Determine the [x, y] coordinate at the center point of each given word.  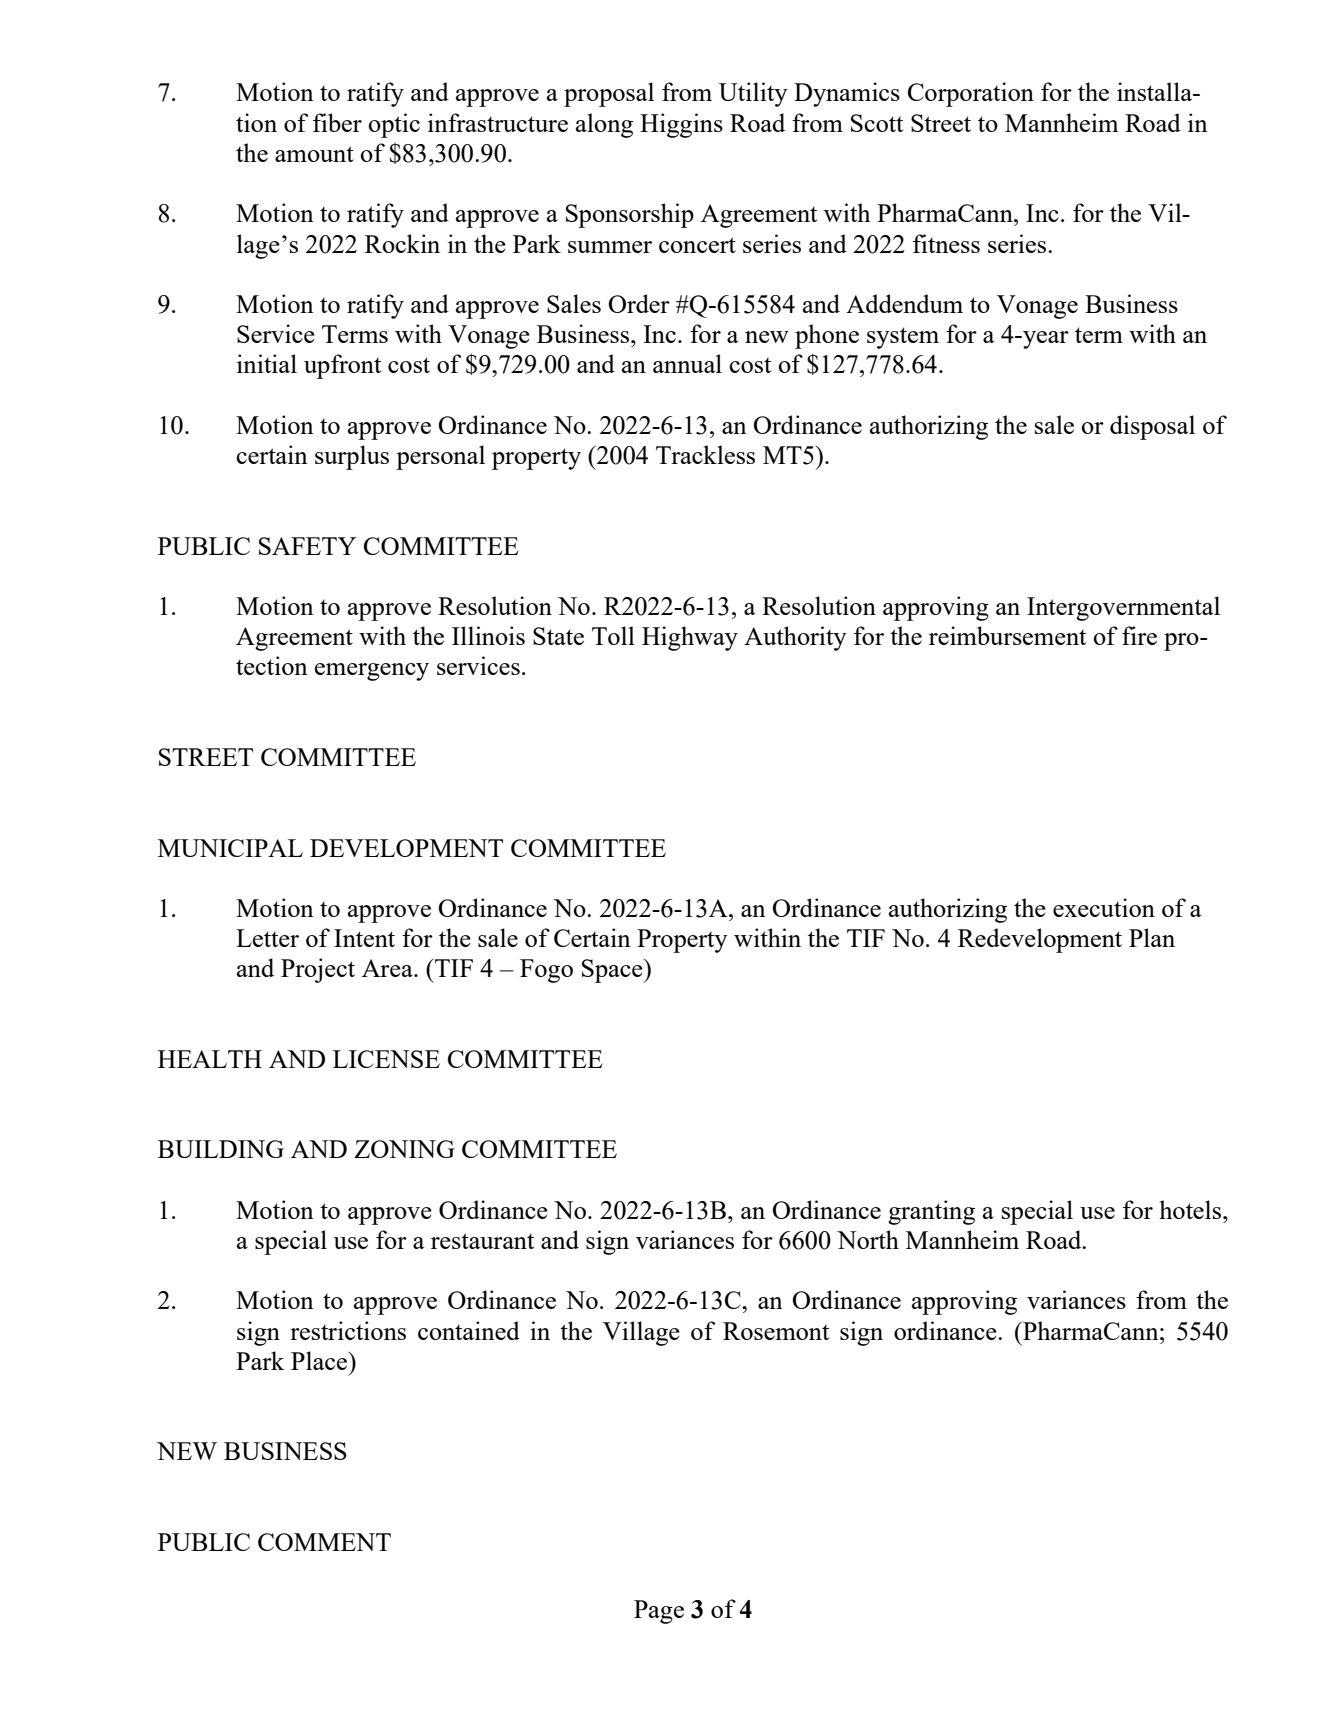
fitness [946, 243]
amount [314, 154]
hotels [1191, 1209]
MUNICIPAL [230, 848]
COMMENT [324, 1542]
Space [613, 971]
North [868, 1239]
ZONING [404, 1149]
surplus [352, 457]
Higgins [681, 125]
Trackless [705, 454]
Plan [1152, 937]
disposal [1152, 427]
